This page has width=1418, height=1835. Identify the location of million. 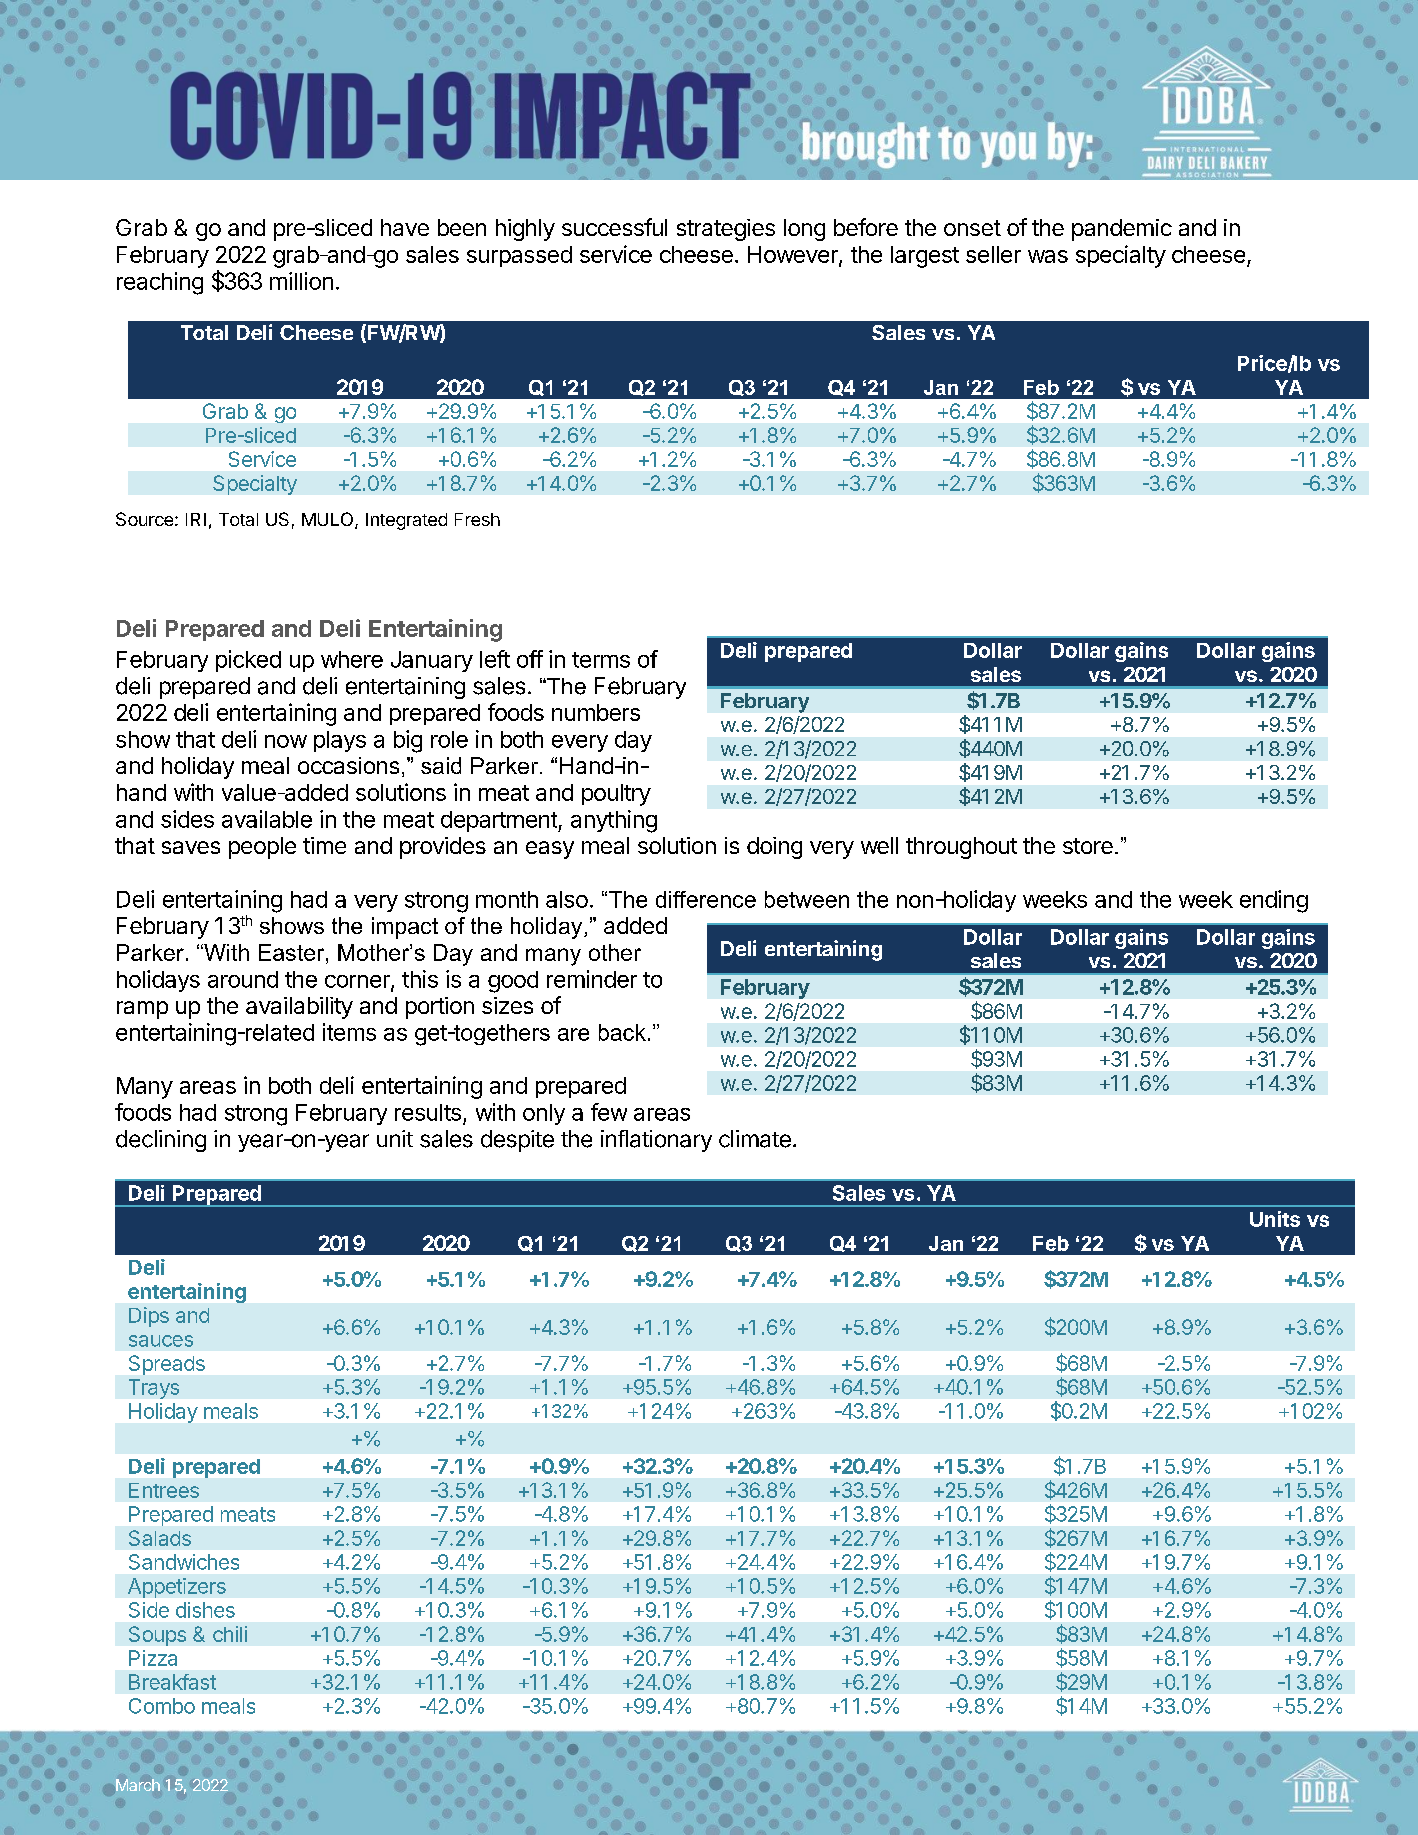
(301, 281).
